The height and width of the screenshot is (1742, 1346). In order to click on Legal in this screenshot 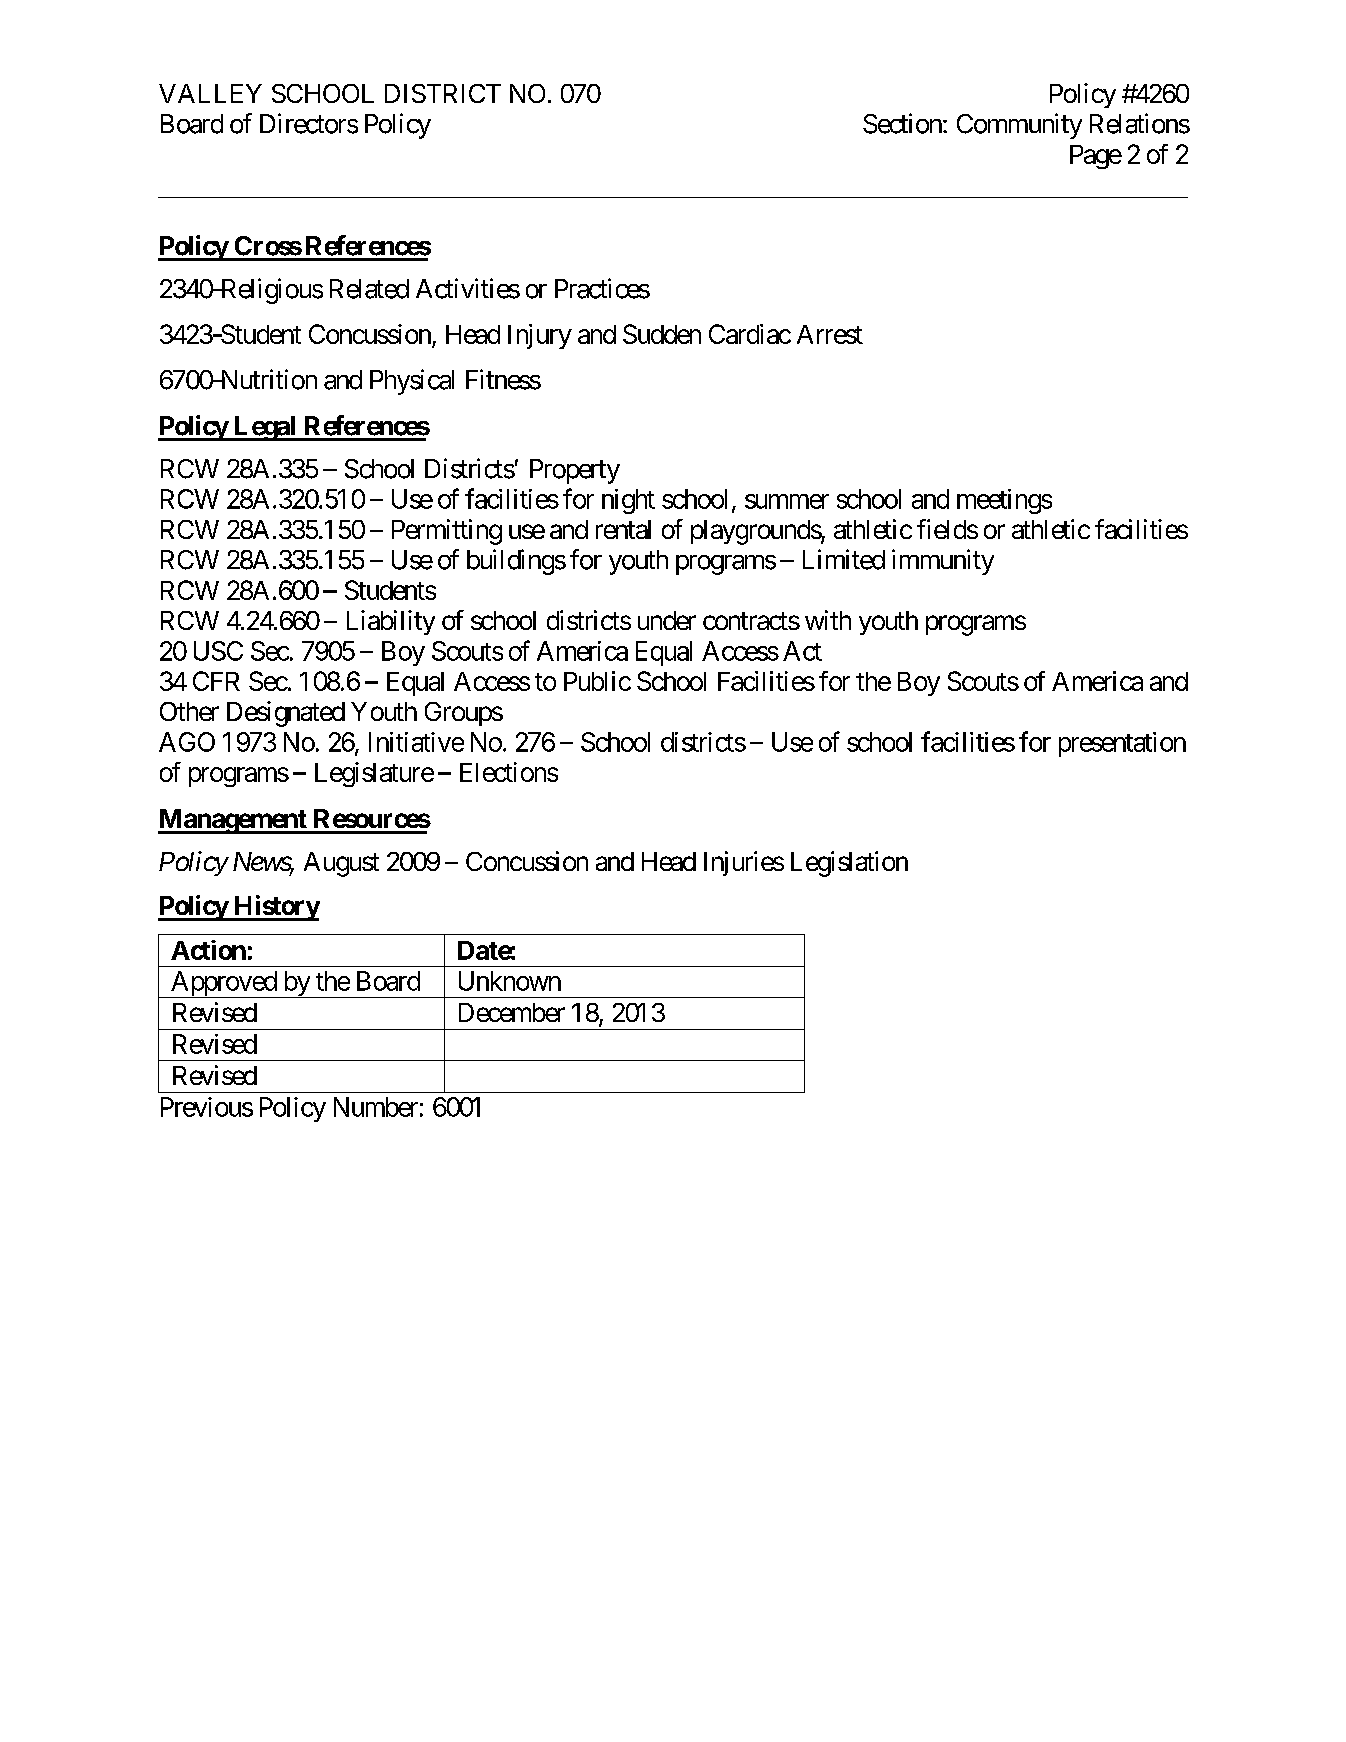, I will do `click(265, 428)`.
